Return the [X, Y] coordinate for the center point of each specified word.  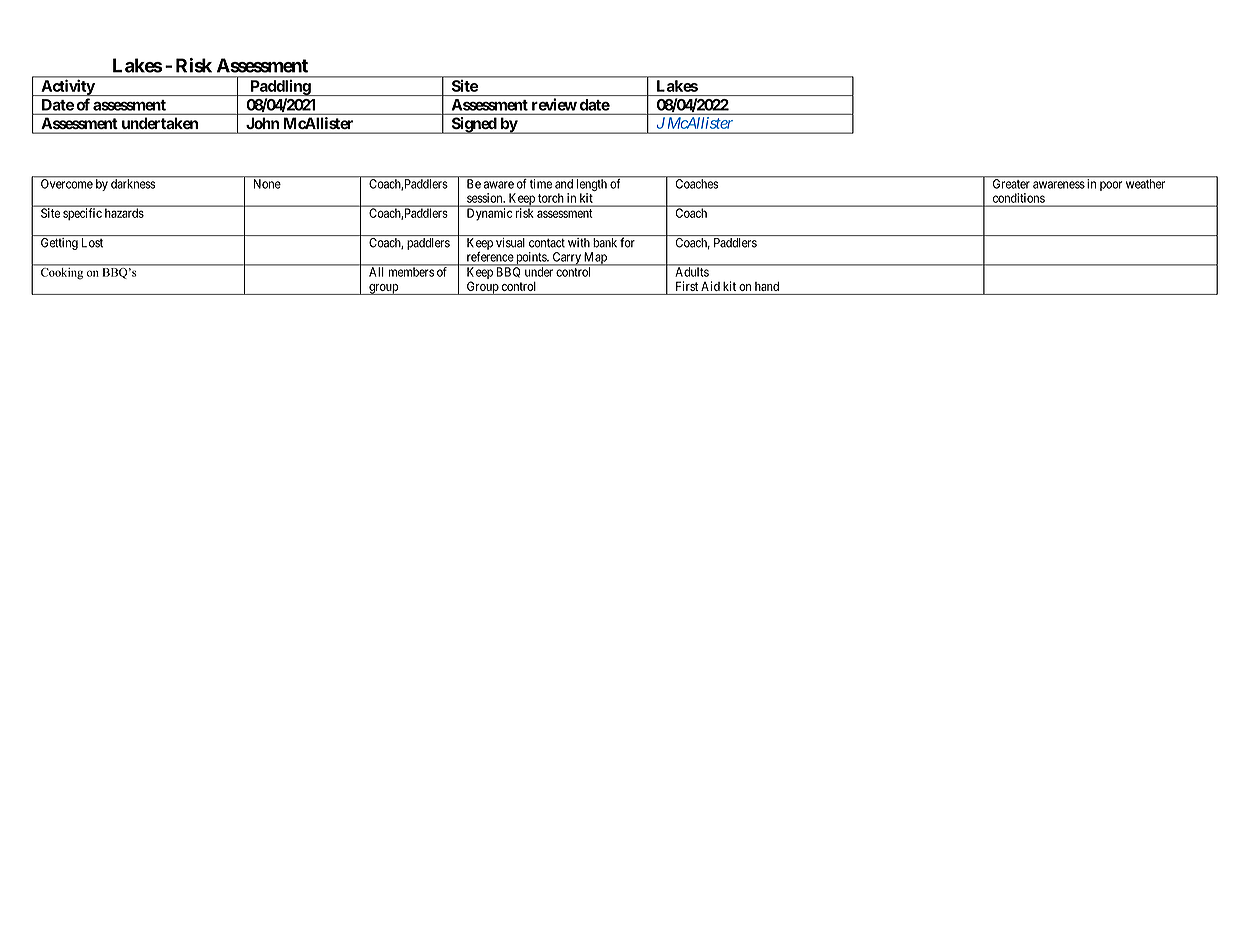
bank [605, 243]
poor [1111, 186]
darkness [133, 183]
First [687, 286]
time [541, 183]
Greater [1011, 183]
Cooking [62, 272]
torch [550, 198]
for [627, 242]
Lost [92, 243]
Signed [473, 125]
